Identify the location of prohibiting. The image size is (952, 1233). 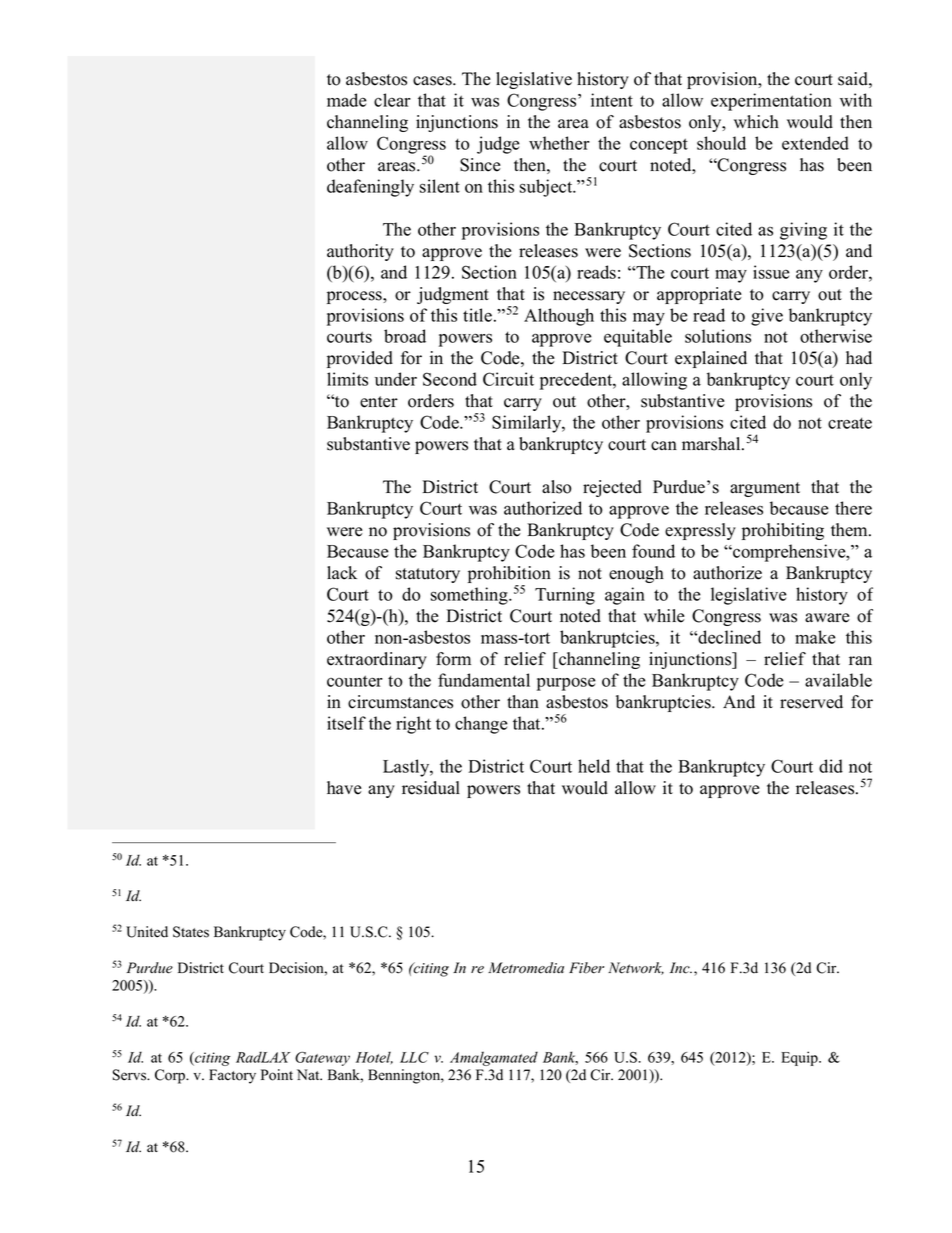
(783, 531).
